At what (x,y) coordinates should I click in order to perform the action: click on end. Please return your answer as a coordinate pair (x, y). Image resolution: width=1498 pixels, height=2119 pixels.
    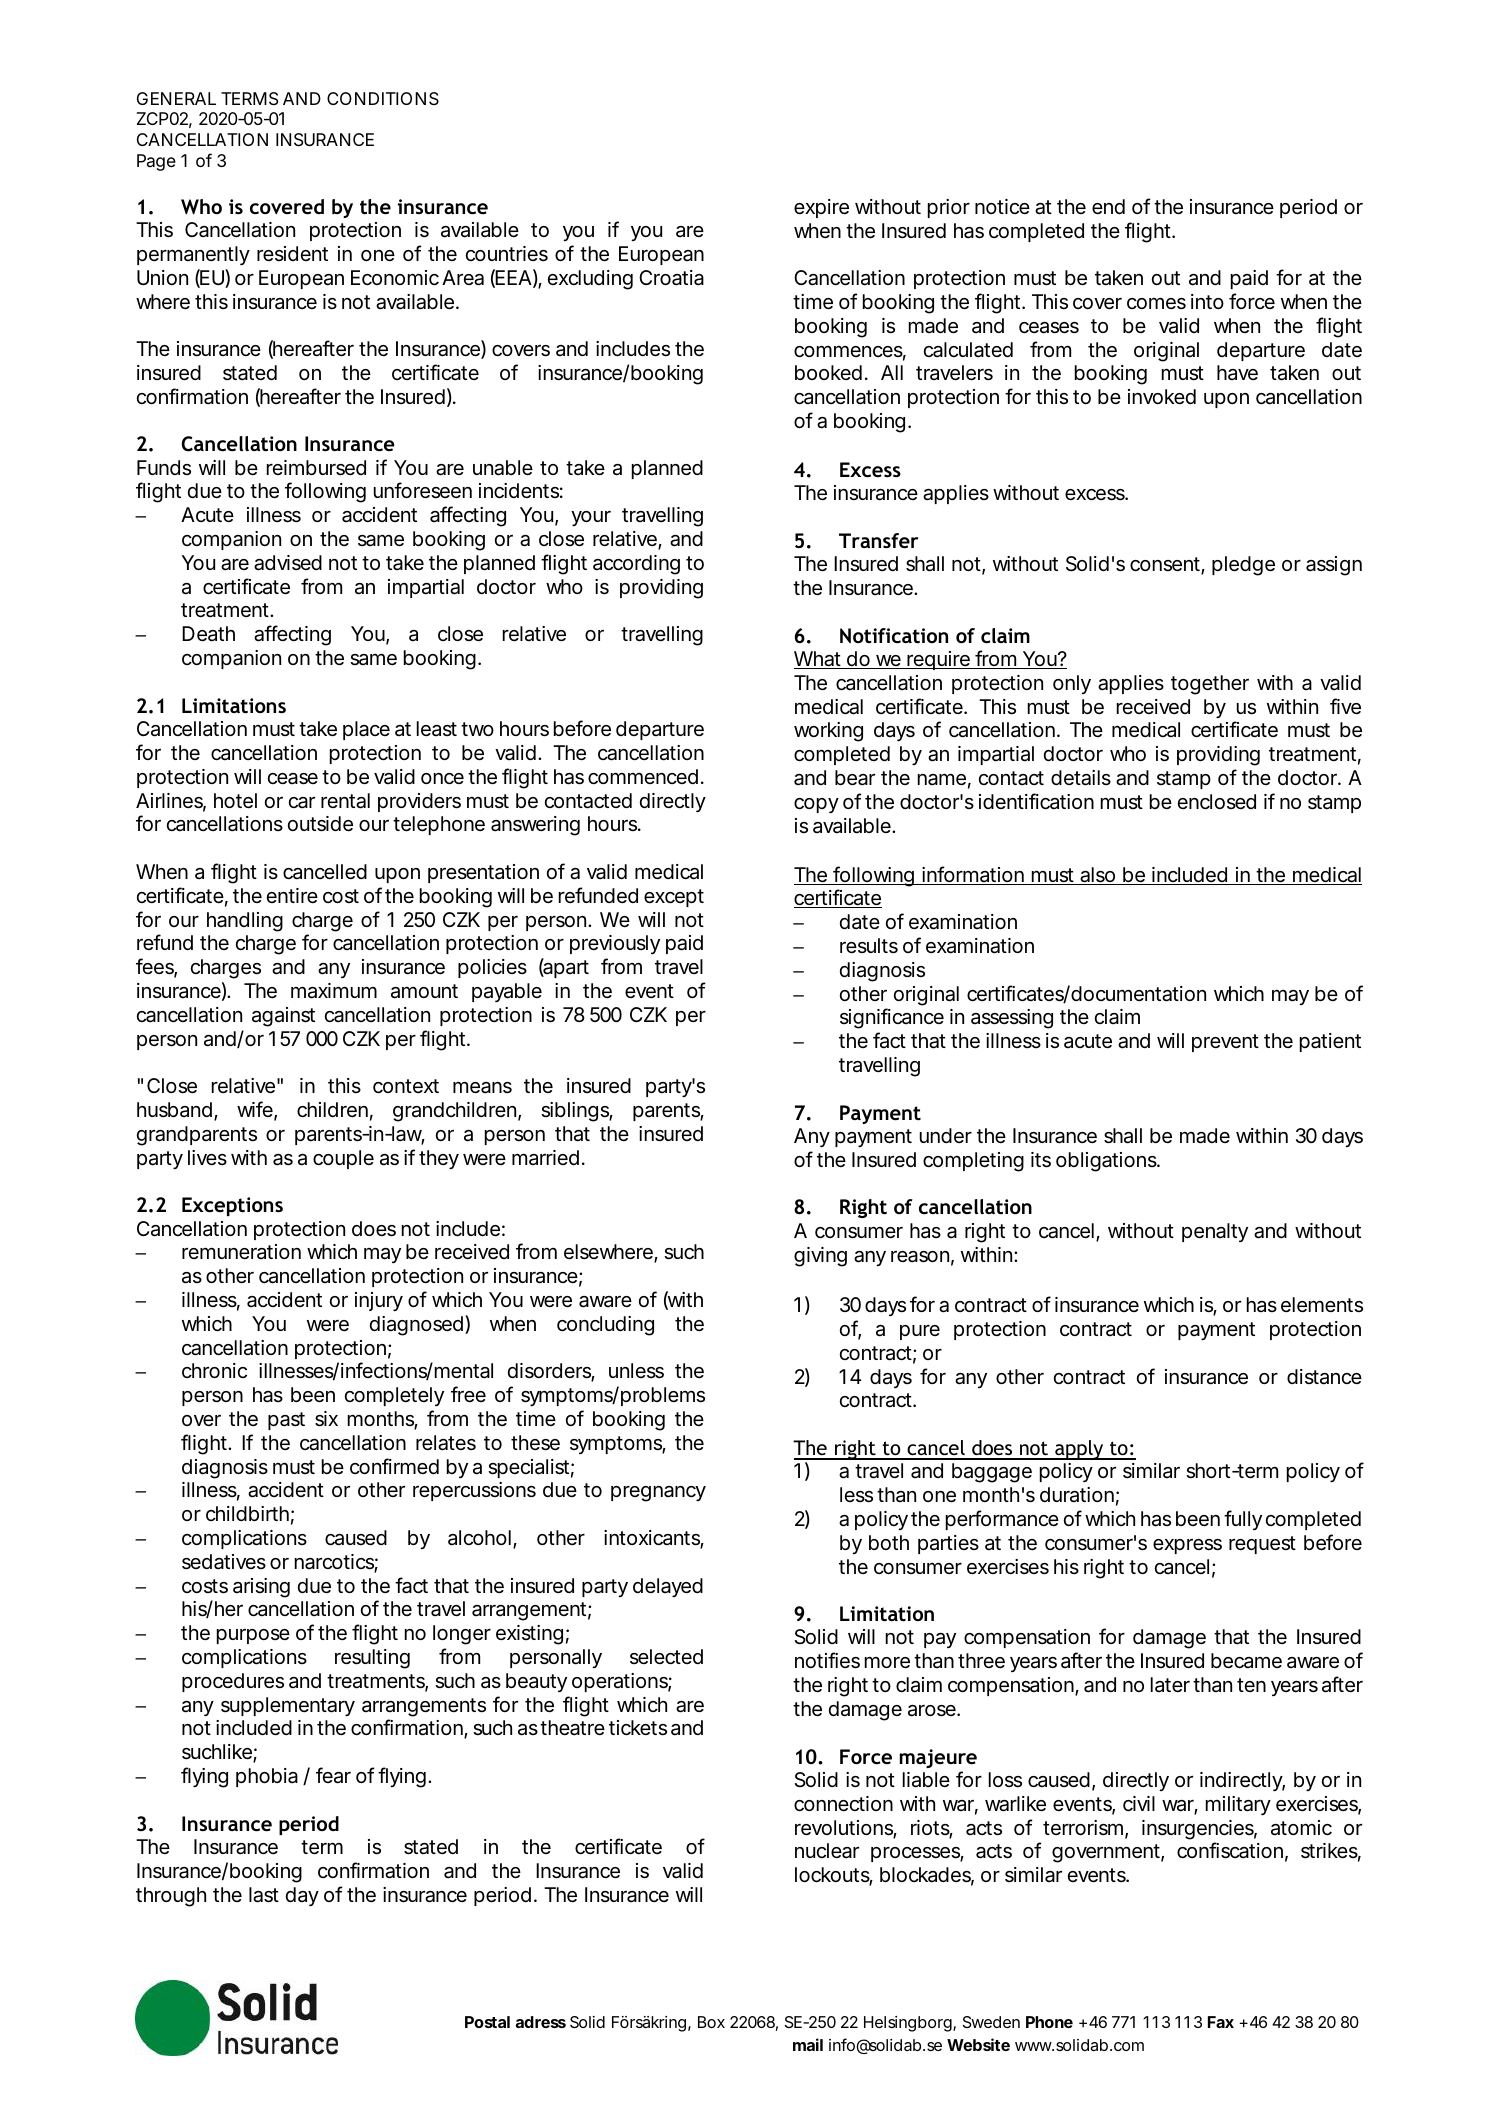
    Looking at the image, I should click on (1108, 206).
